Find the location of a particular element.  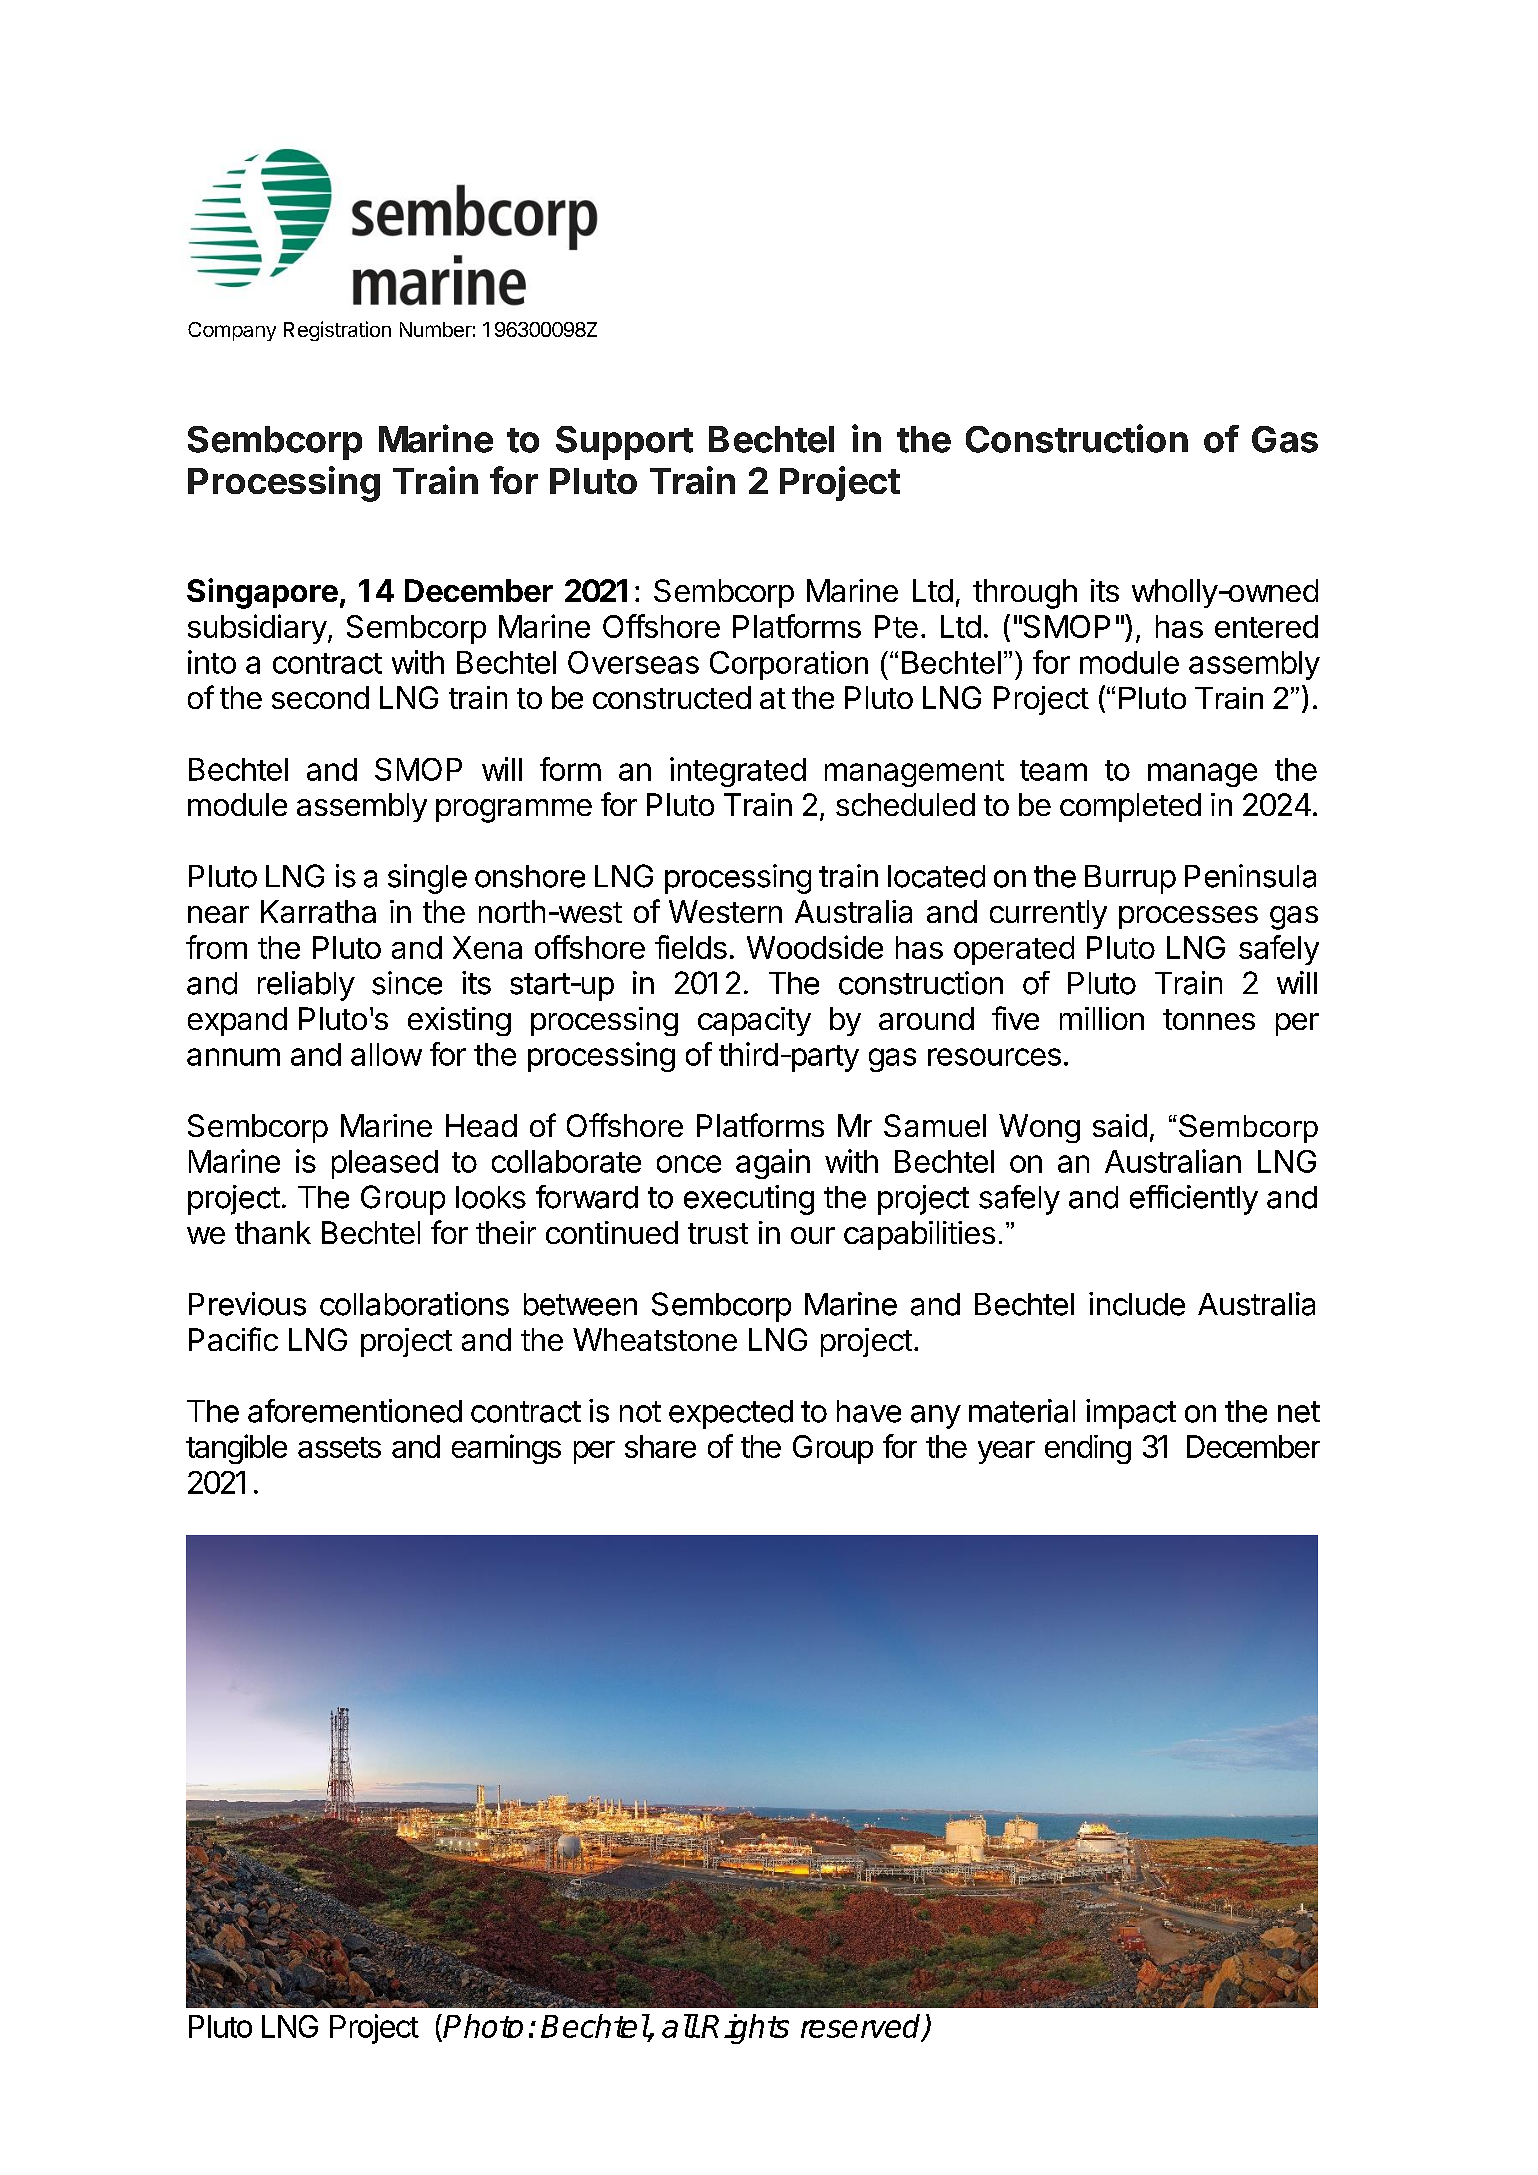

Photo is located at coordinates (483, 2026).
